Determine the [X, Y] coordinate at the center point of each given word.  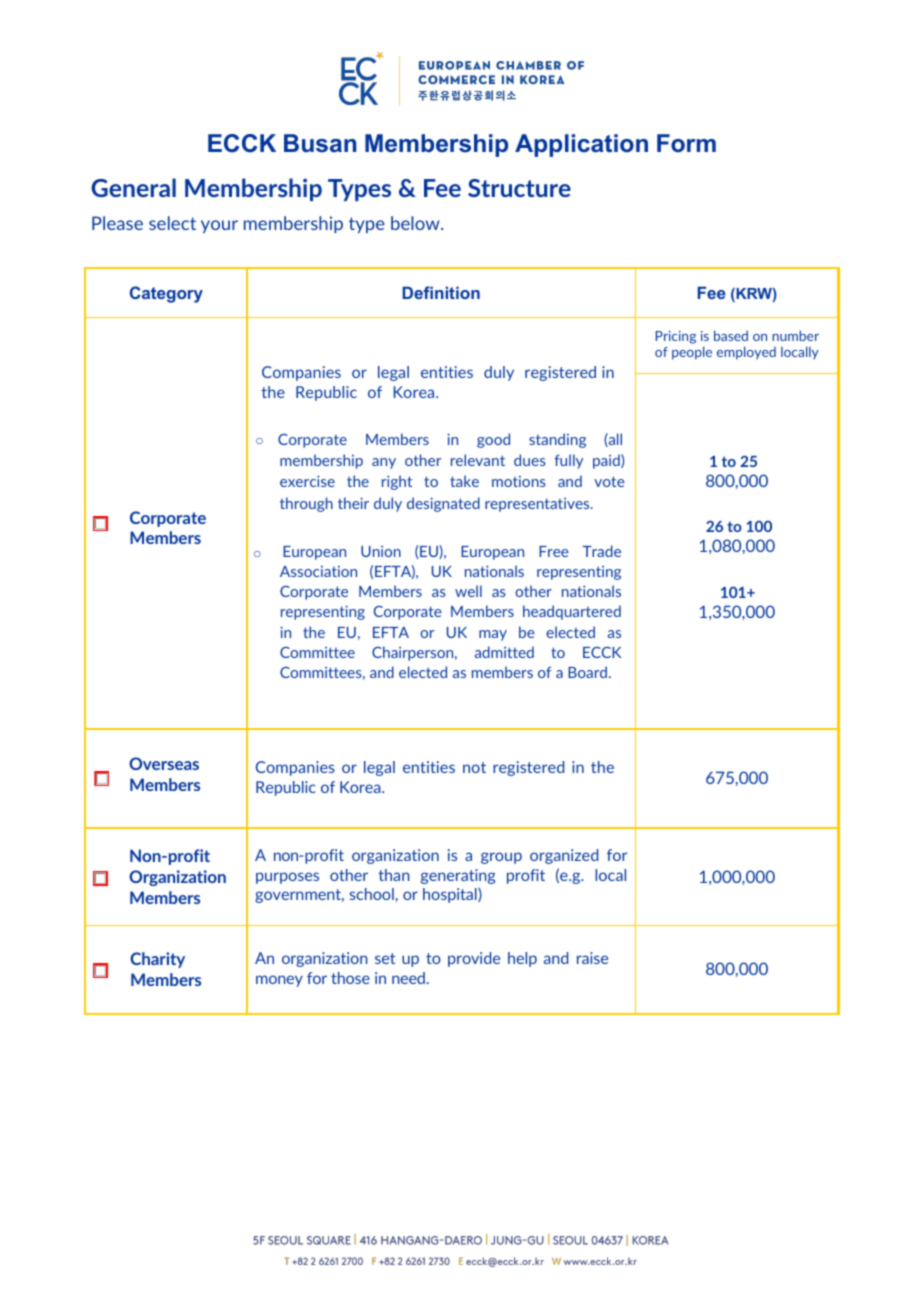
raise [592, 958]
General [133, 187]
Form [686, 143]
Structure [519, 188]
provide [474, 959]
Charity [157, 960]
